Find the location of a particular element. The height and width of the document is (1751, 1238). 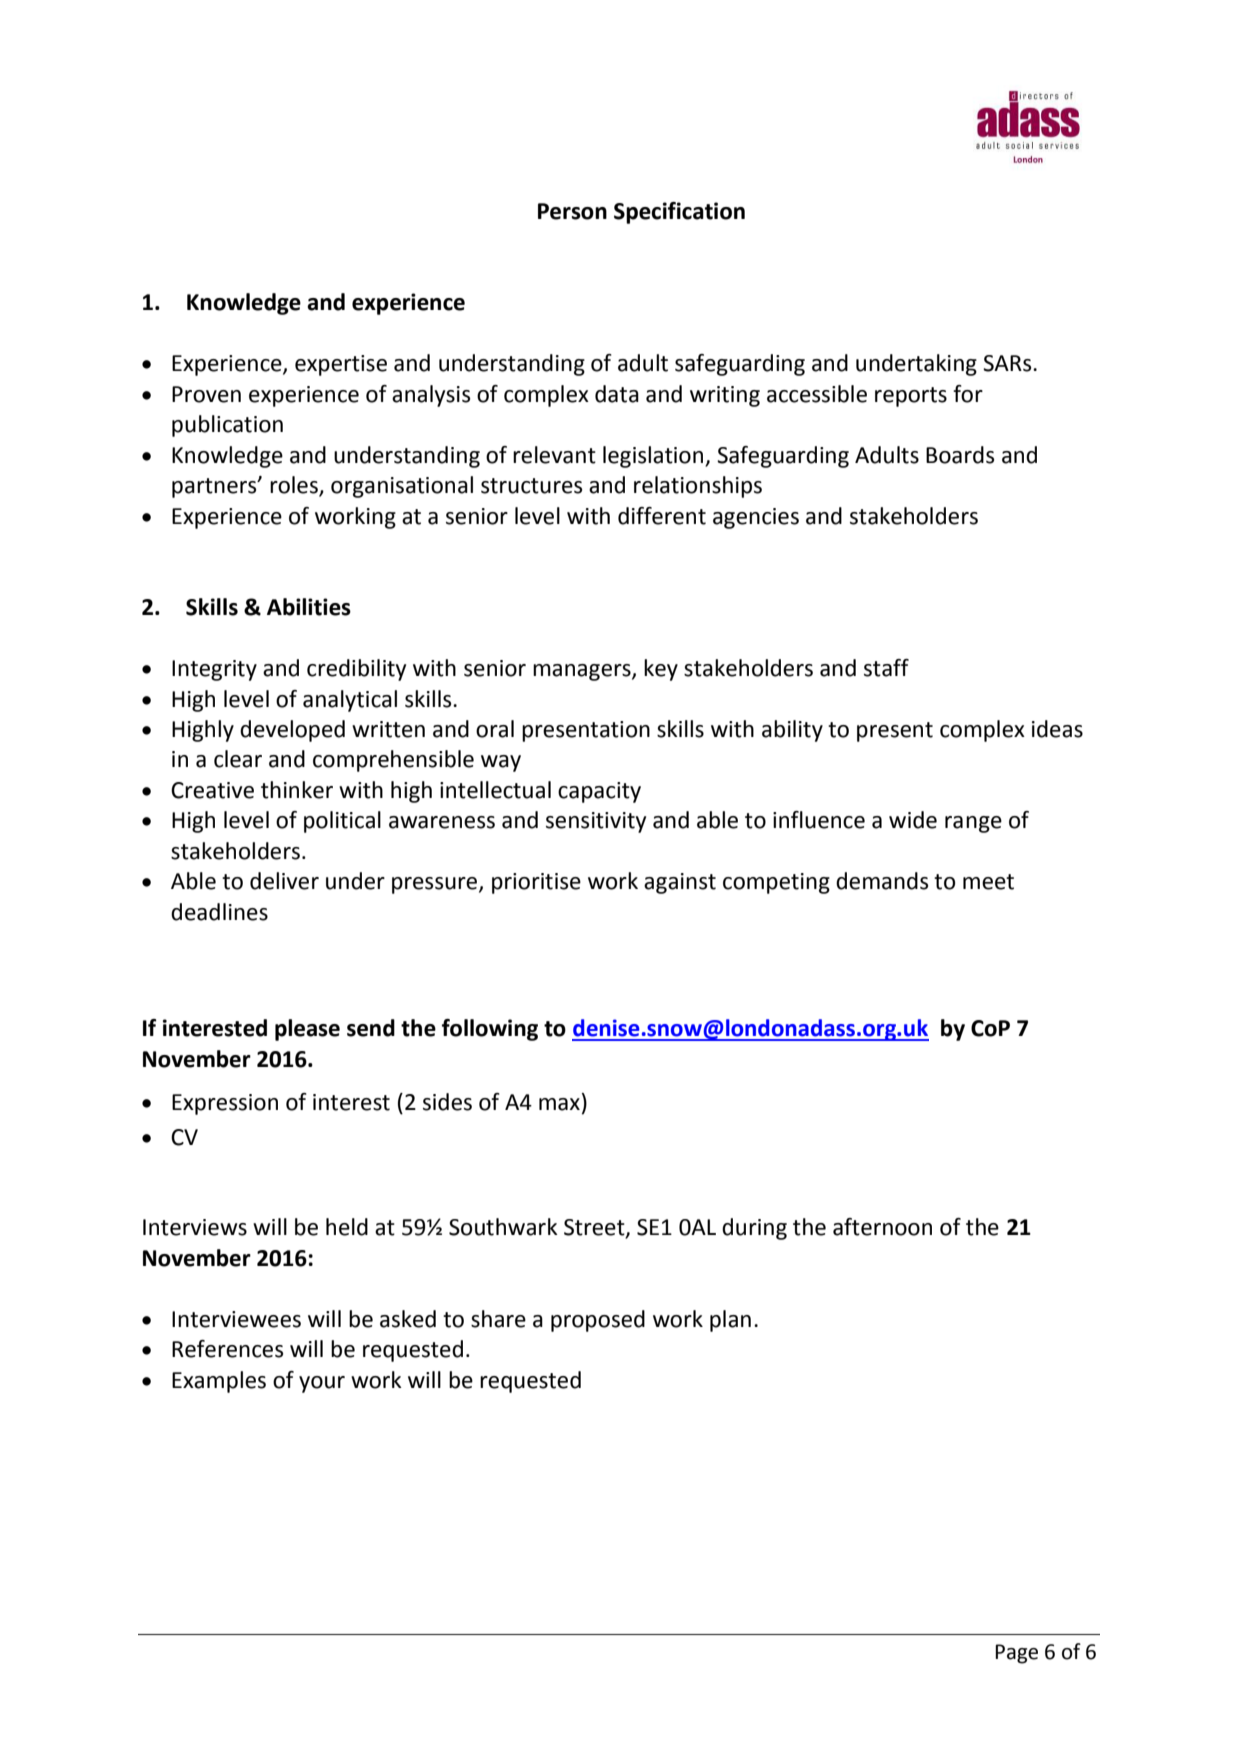

Examples is located at coordinates (219, 1382).
